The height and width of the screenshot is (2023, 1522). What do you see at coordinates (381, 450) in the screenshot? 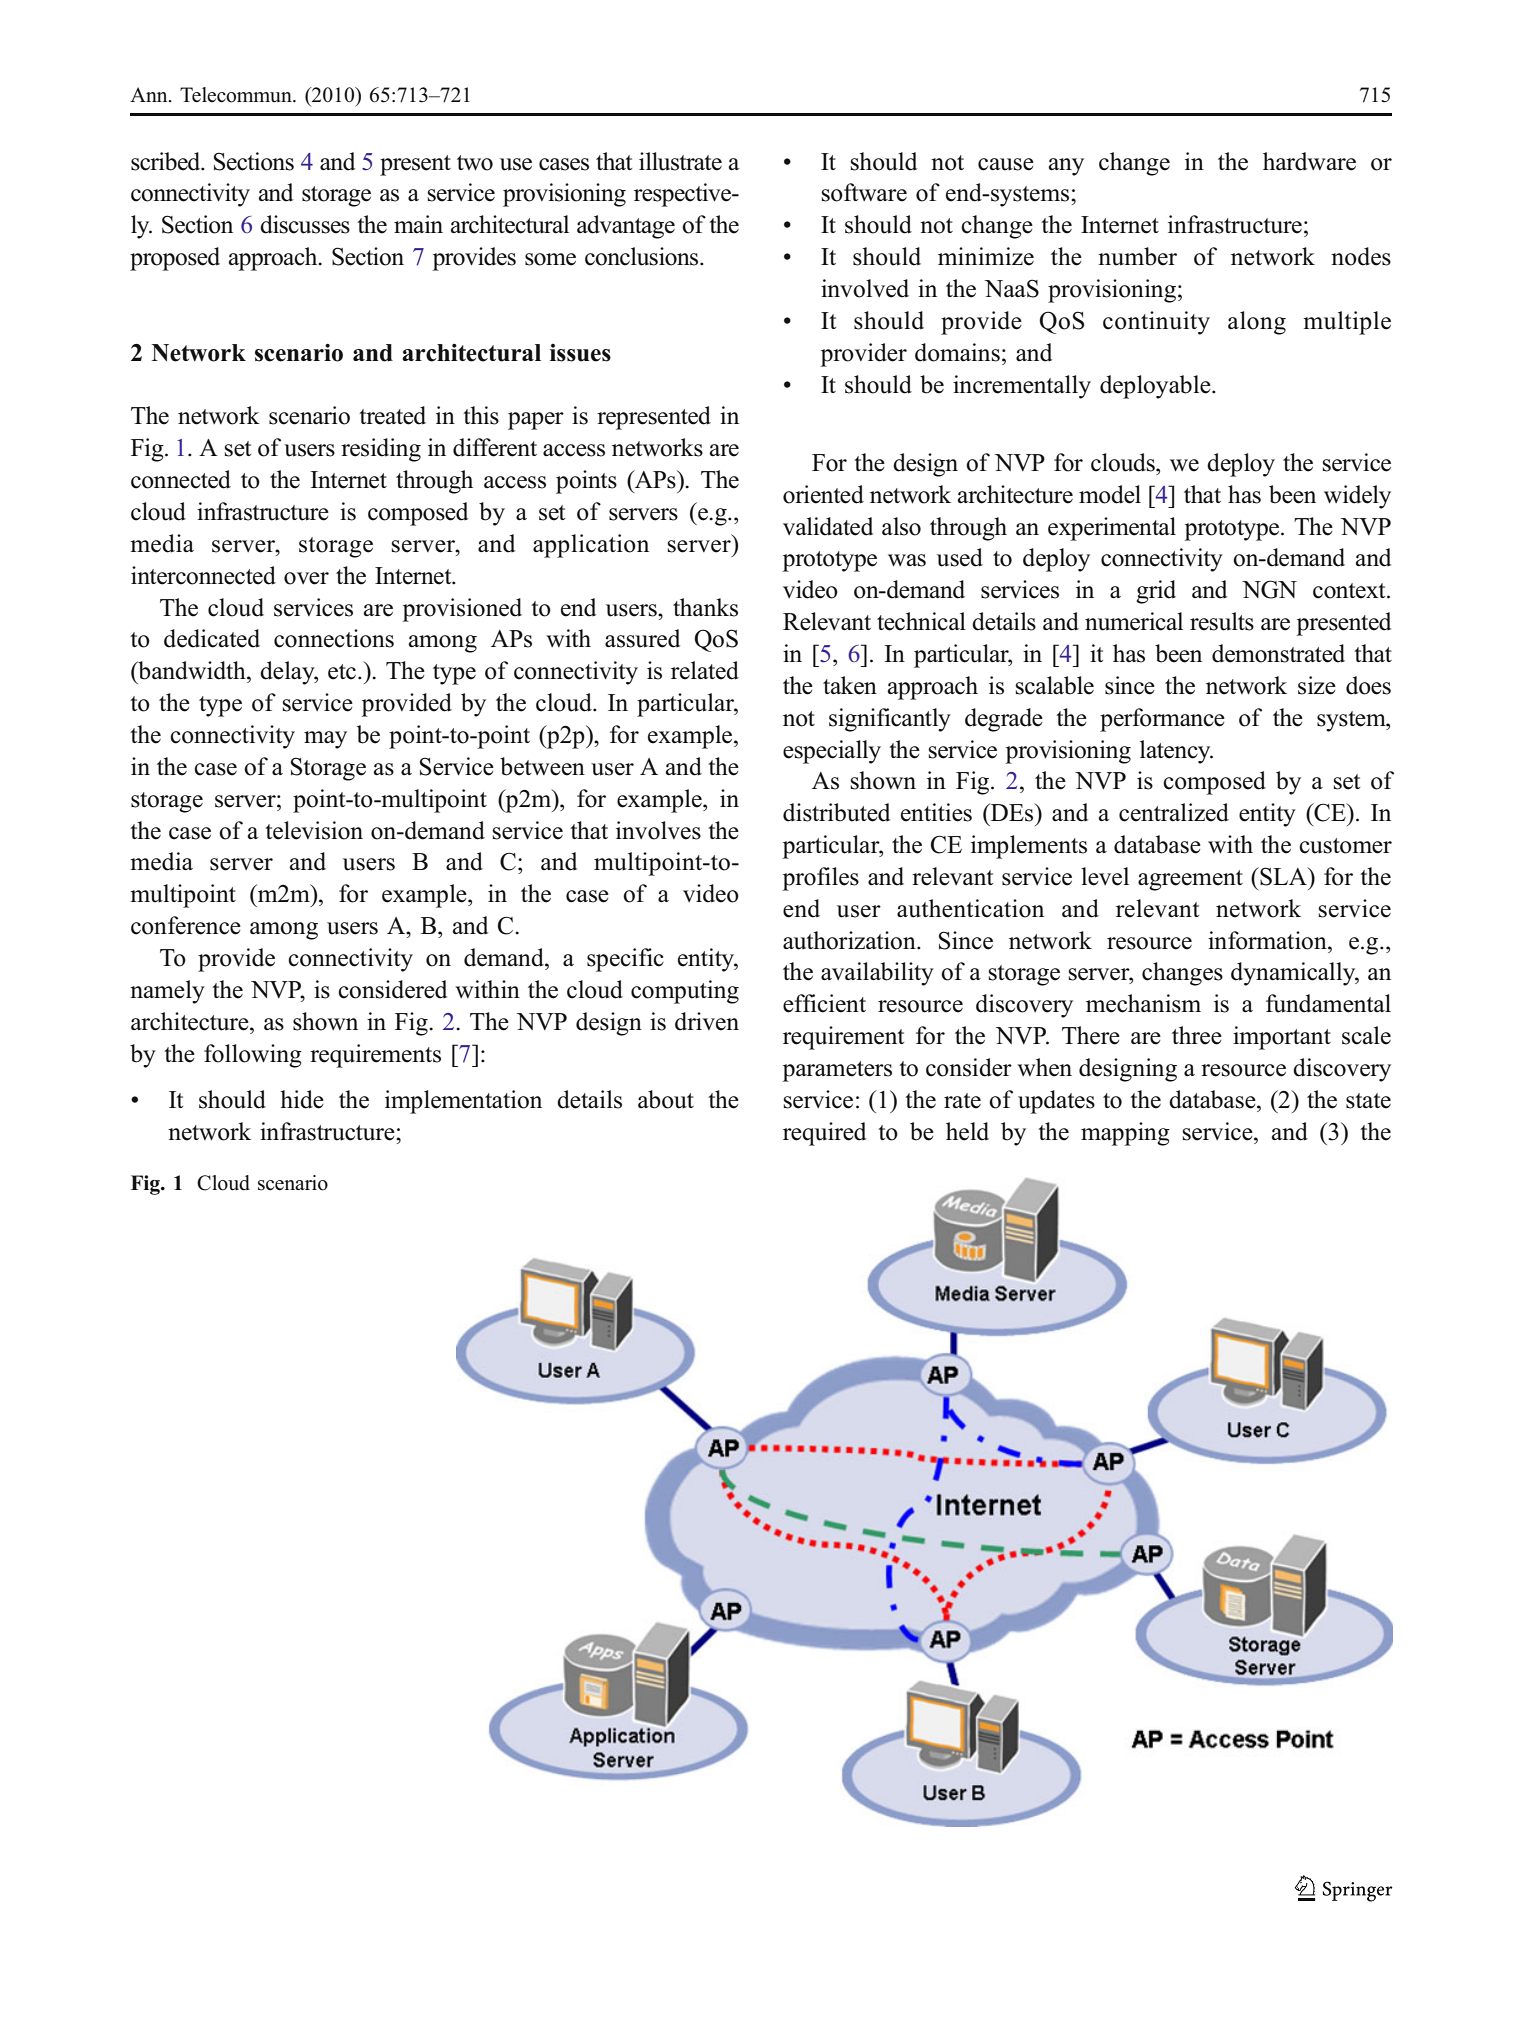
I see `residing` at bounding box center [381, 450].
